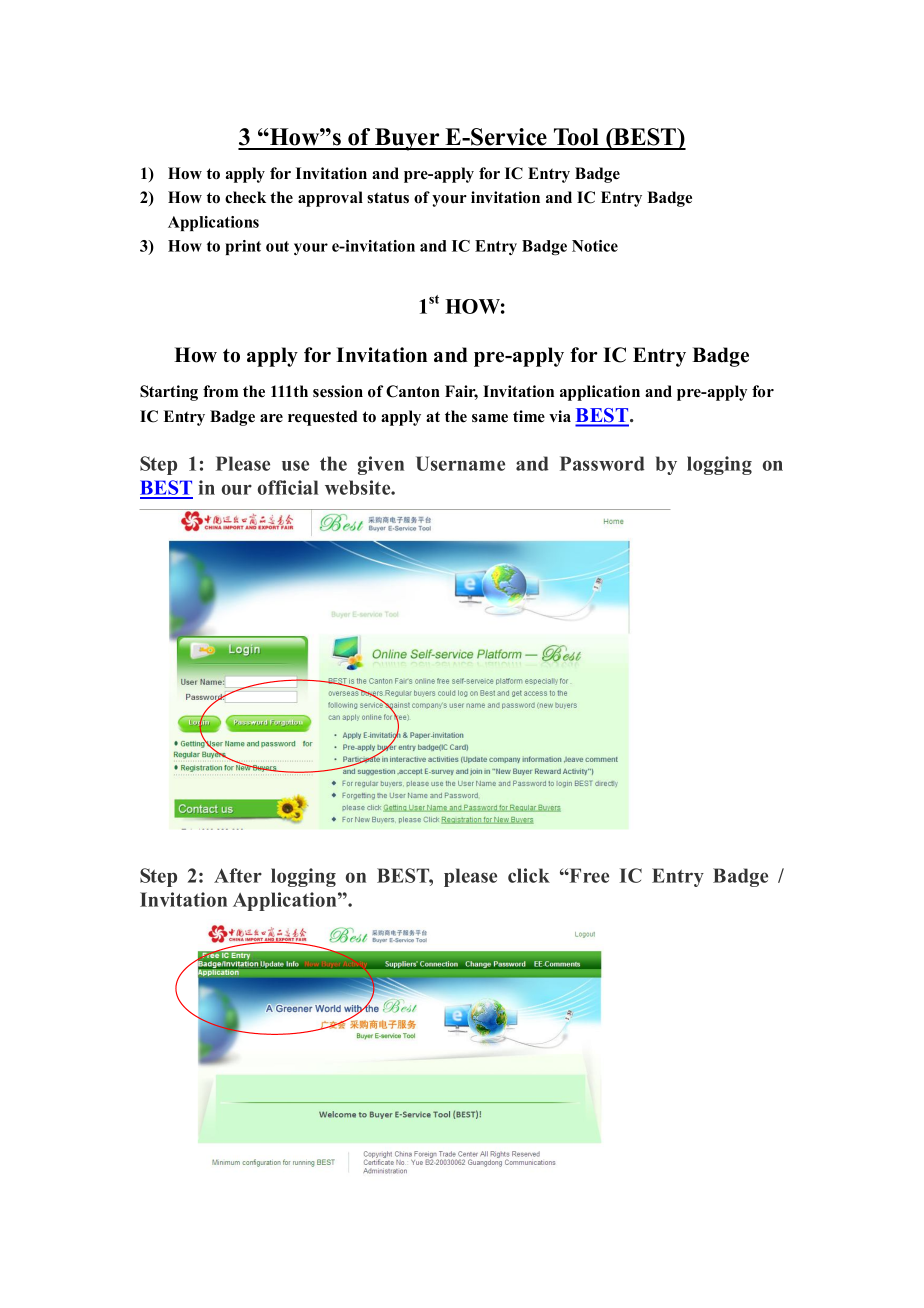 The image size is (924, 1308). Describe the element at coordinates (595, 246) in the image. I see `Notice` at that location.
